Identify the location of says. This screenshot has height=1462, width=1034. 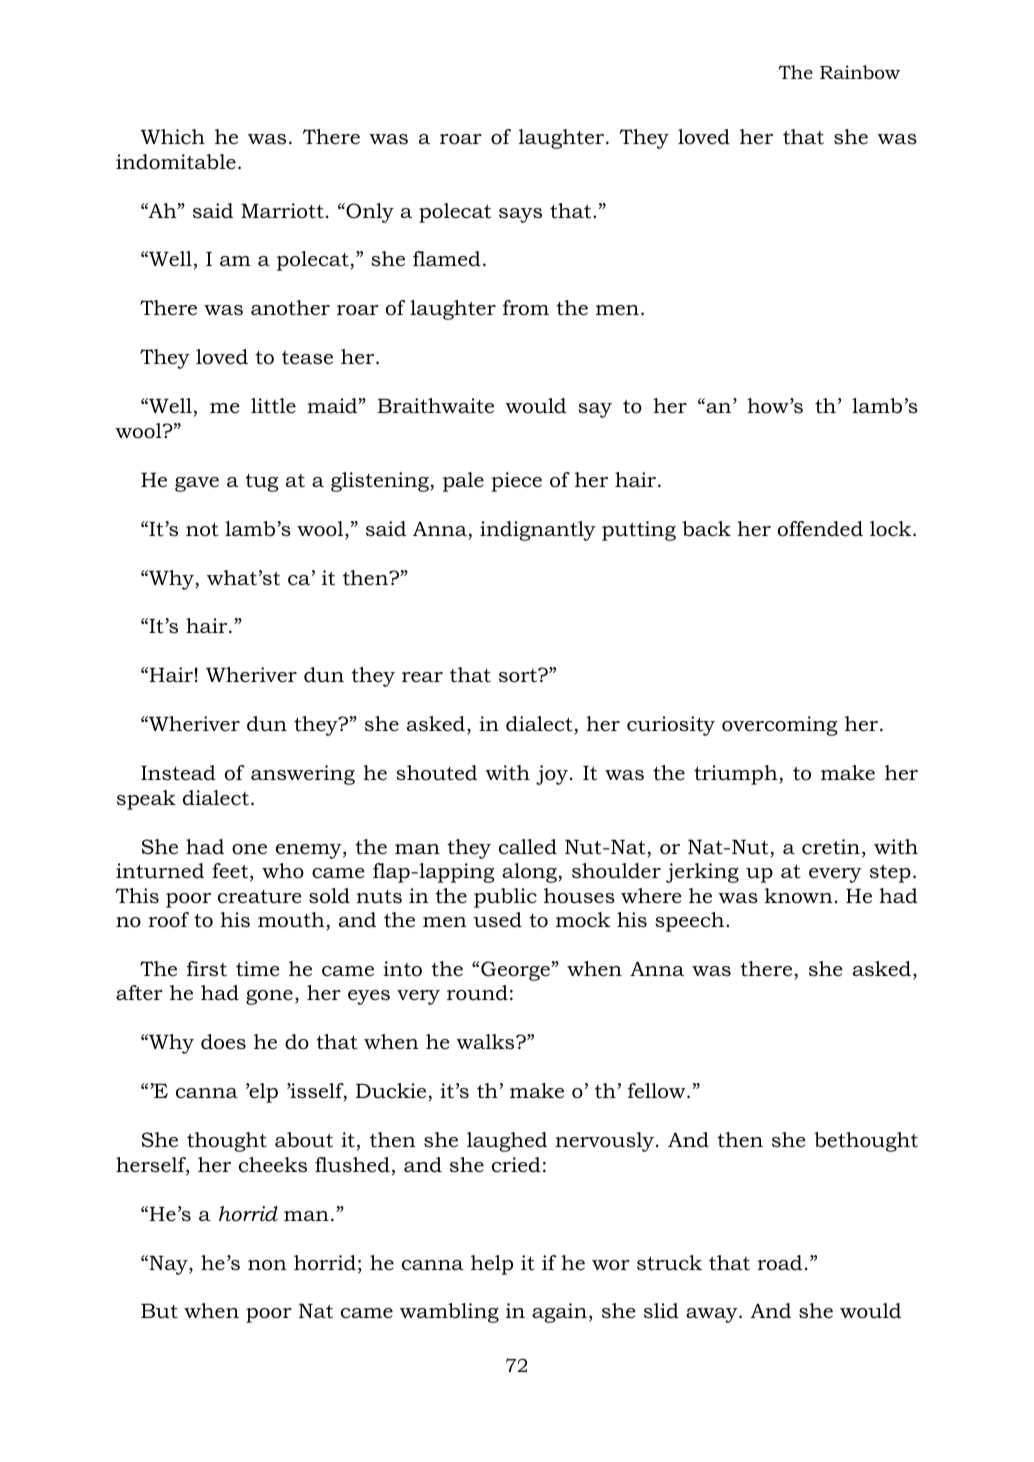
(520, 215).
